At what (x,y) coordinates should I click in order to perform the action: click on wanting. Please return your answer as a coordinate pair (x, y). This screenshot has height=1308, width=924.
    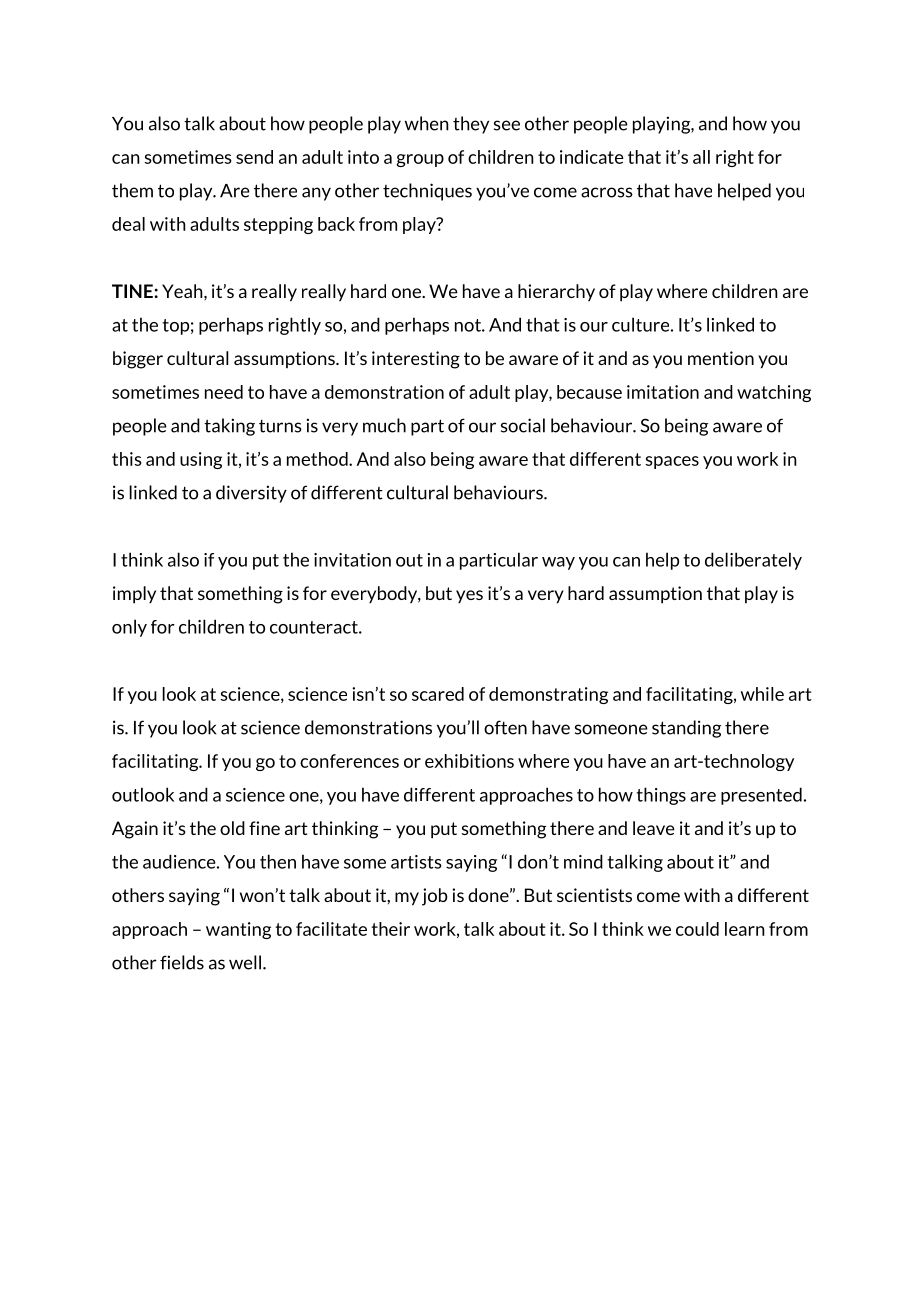
    Looking at the image, I should click on (238, 930).
